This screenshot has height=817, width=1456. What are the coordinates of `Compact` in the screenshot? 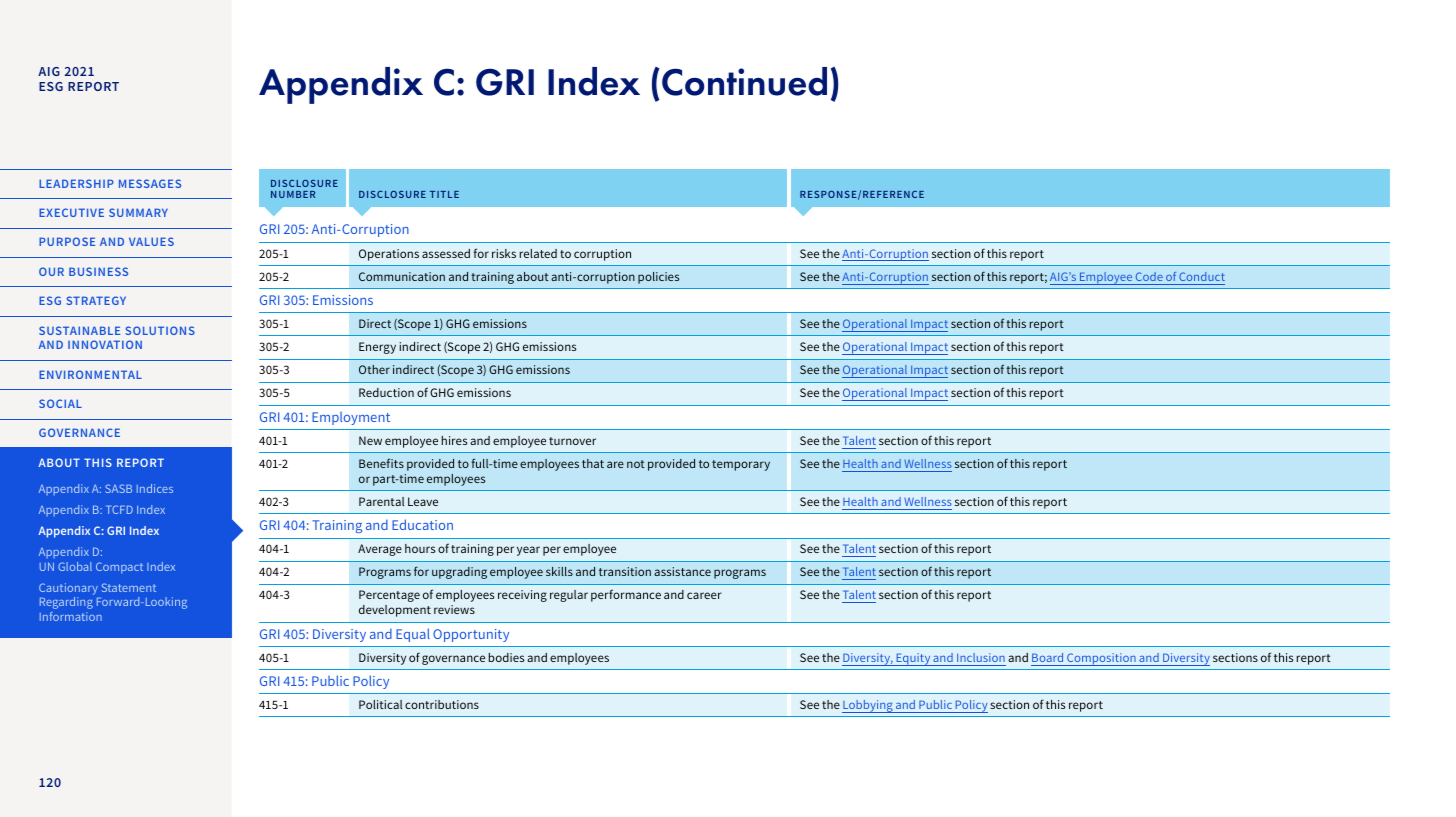 It's located at (119, 568).
